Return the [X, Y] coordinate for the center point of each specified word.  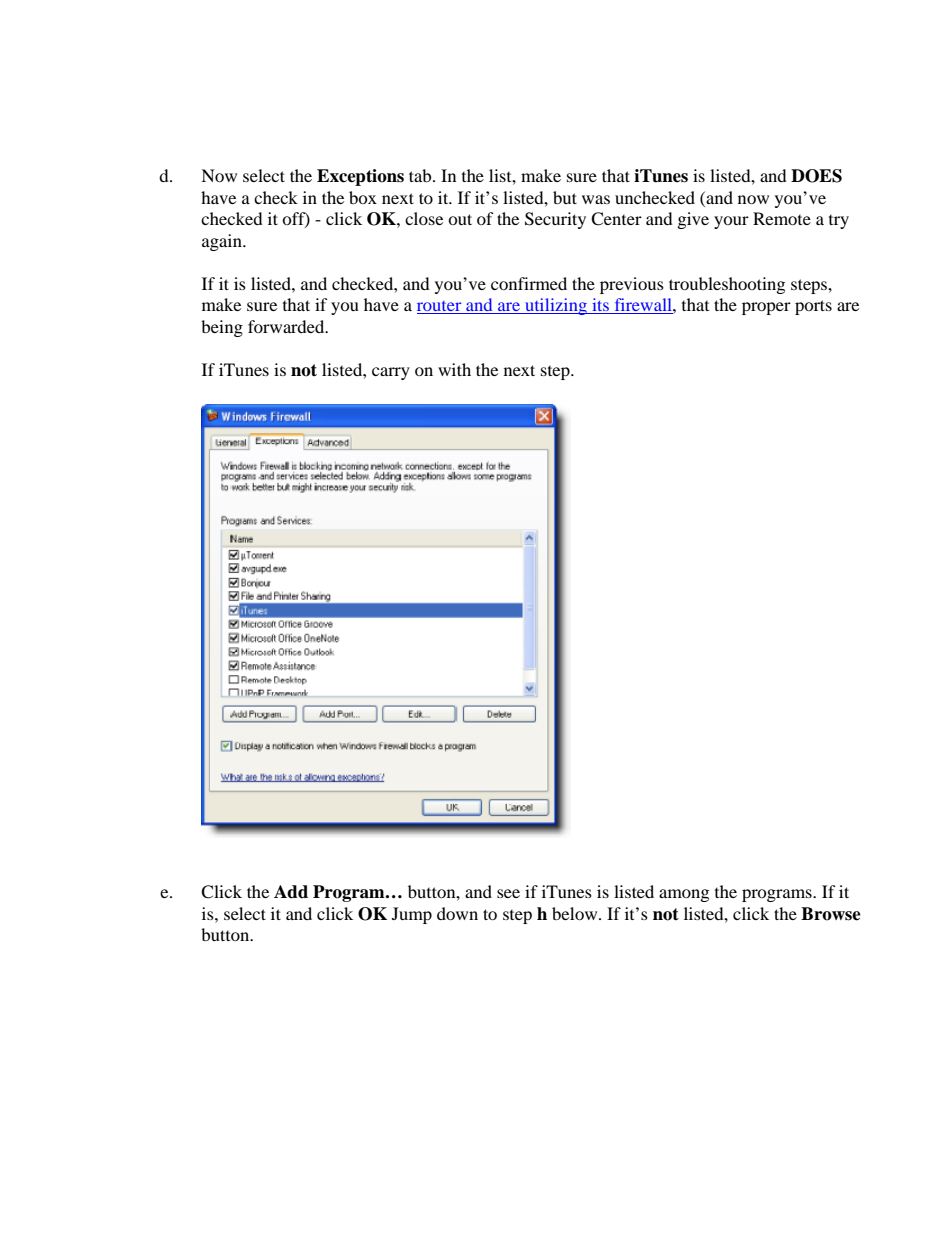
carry [391, 373]
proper [766, 308]
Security [555, 220]
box [363, 197]
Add [291, 892]
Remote [782, 218]
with [454, 369]
